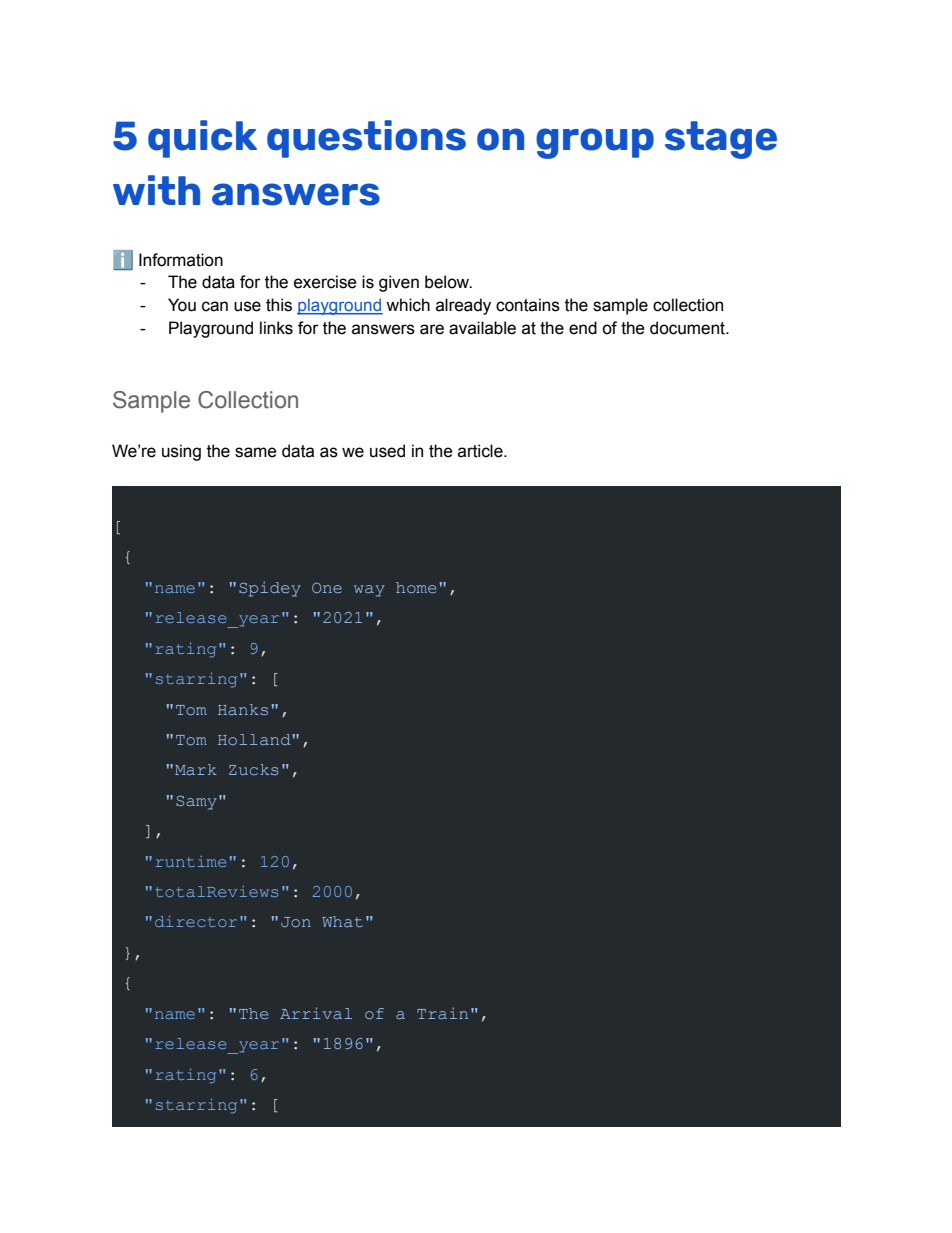 The height and width of the document is (1233, 952). I want to click on home, so click(416, 587).
